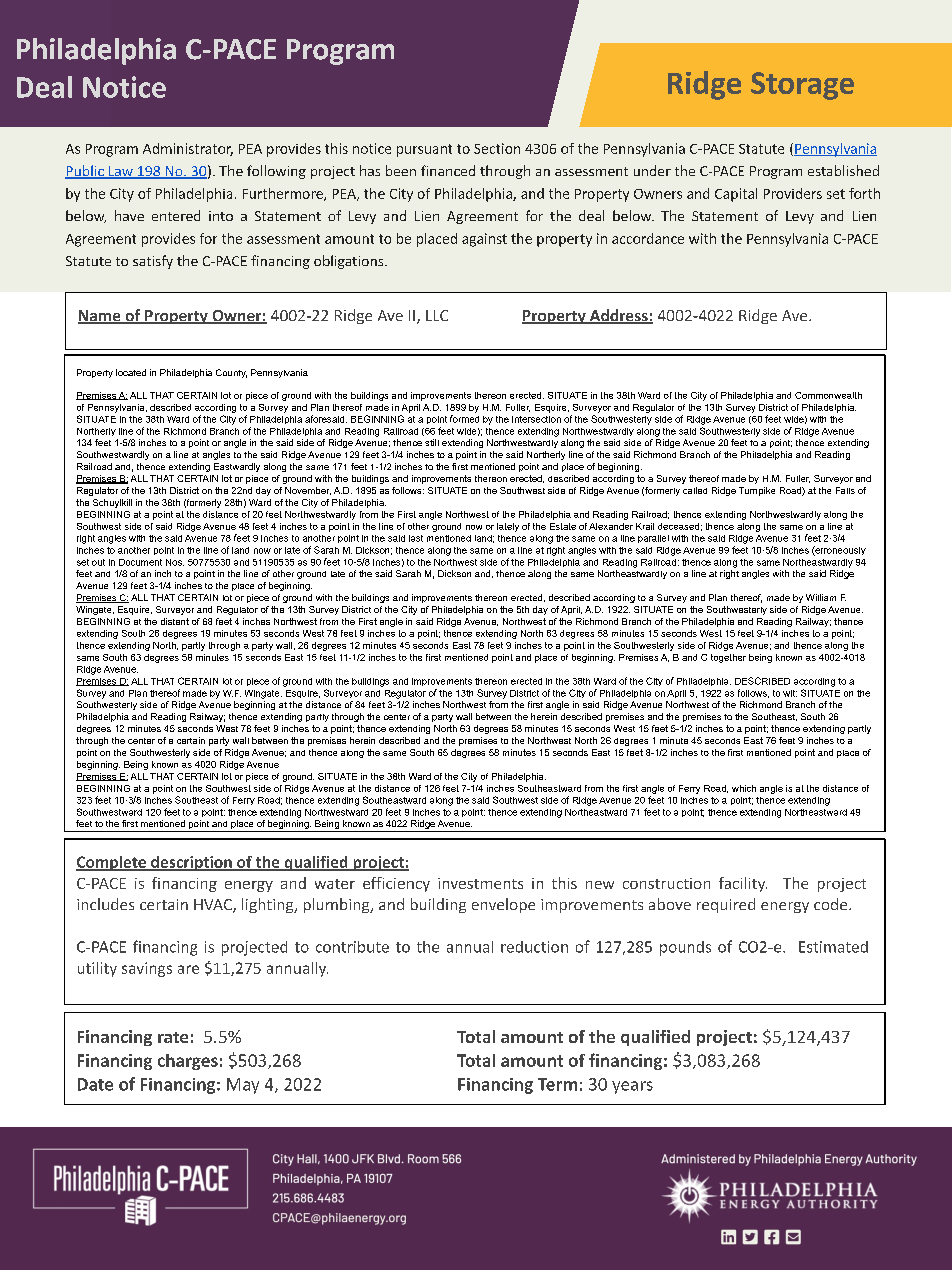 The width and height of the screenshot is (952, 1270). What do you see at coordinates (191, 863) in the screenshot?
I see `description` at bounding box center [191, 863].
